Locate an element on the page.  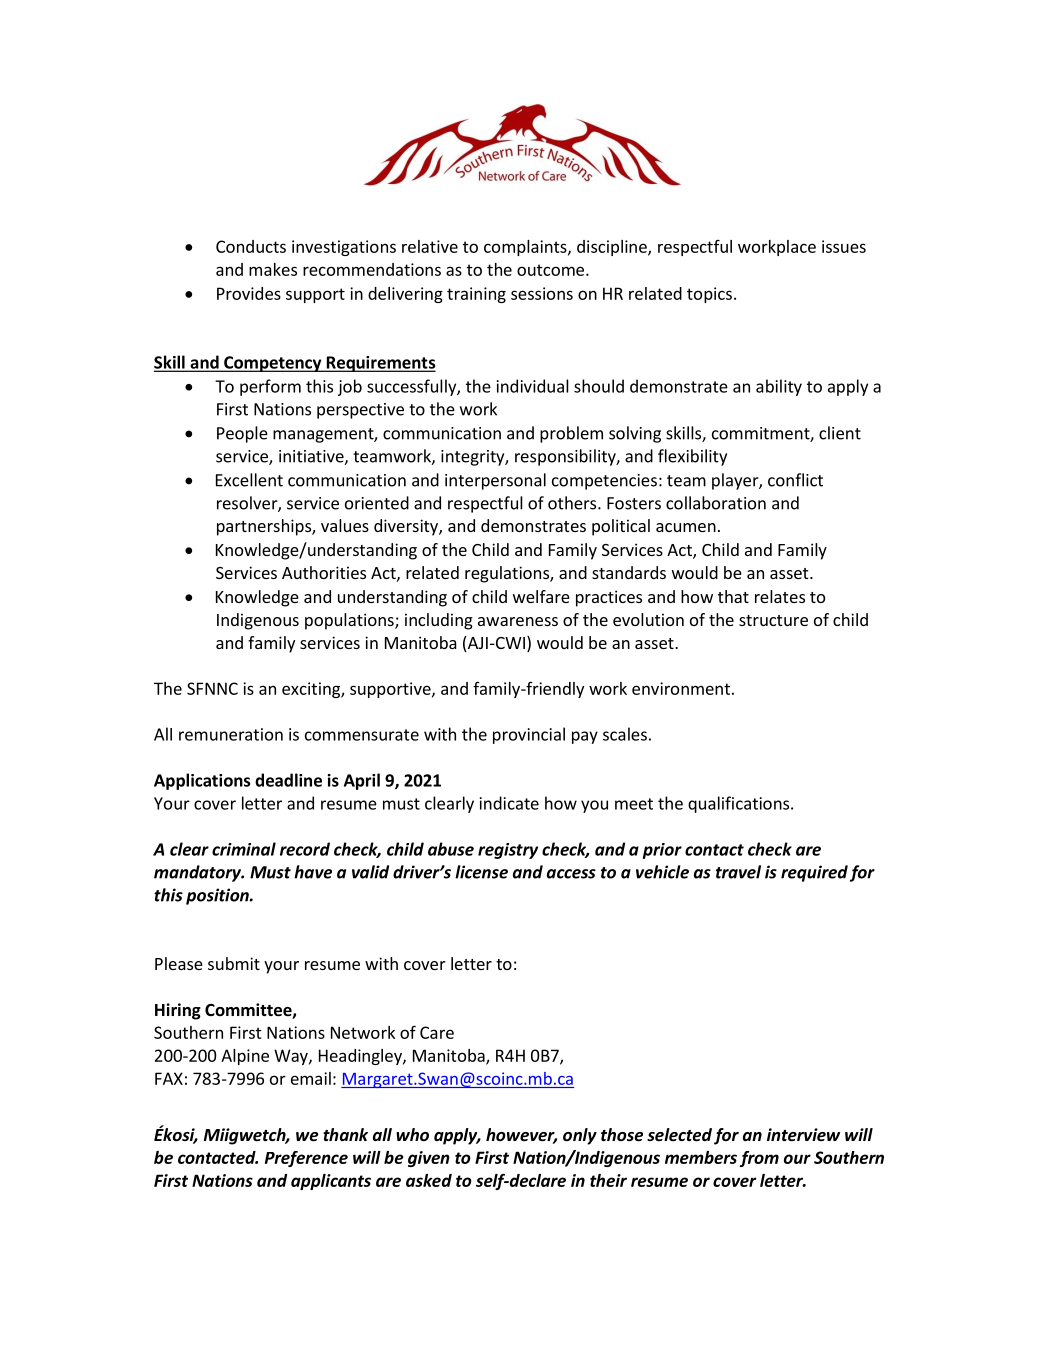
travel is located at coordinates (738, 872).
